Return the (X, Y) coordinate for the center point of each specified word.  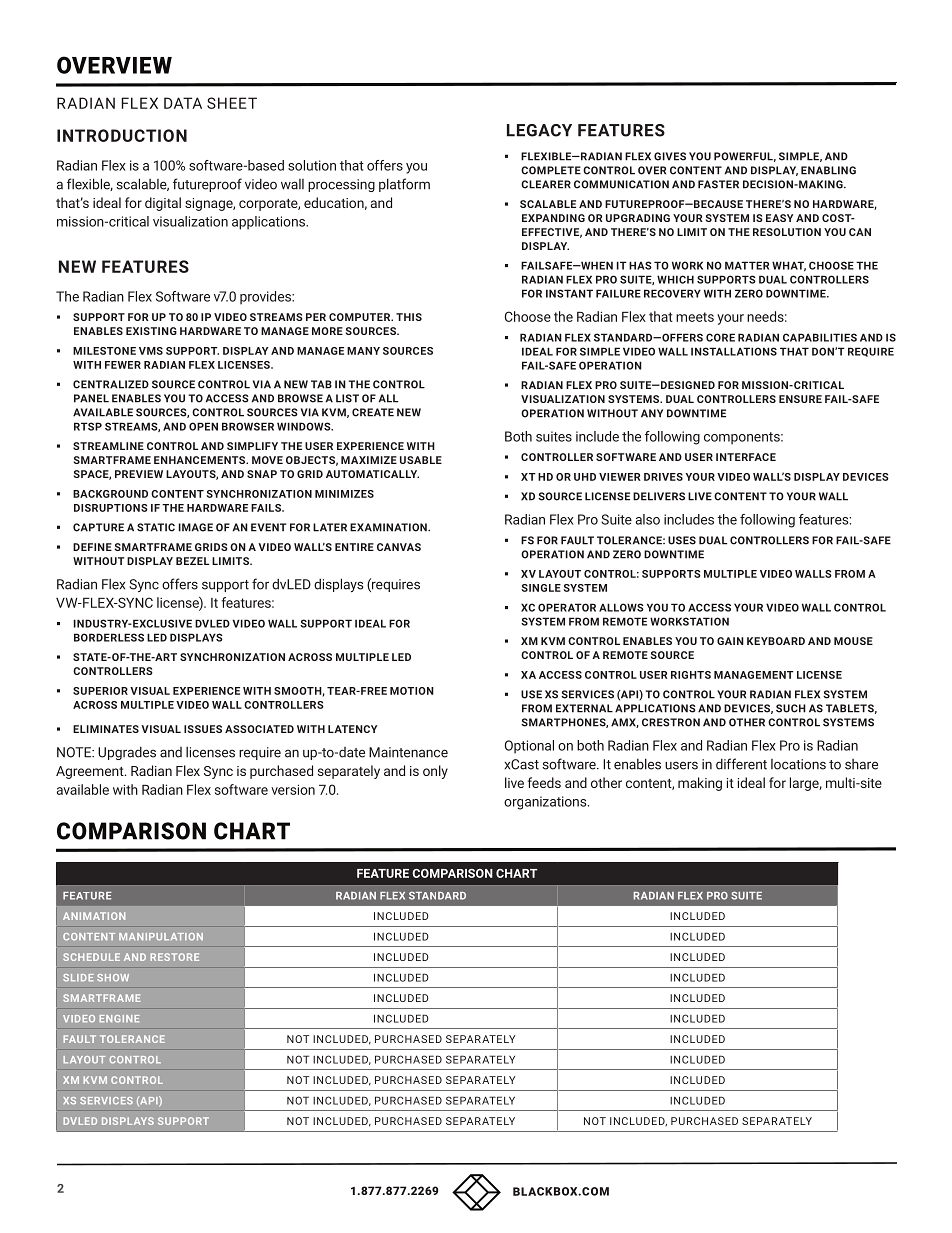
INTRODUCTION (122, 135)
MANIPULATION (161, 937)
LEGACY (539, 130)
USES (682, 540)
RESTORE (174, 957)
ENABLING (828, 170)
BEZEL (192, 561)
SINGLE (541, 588)
